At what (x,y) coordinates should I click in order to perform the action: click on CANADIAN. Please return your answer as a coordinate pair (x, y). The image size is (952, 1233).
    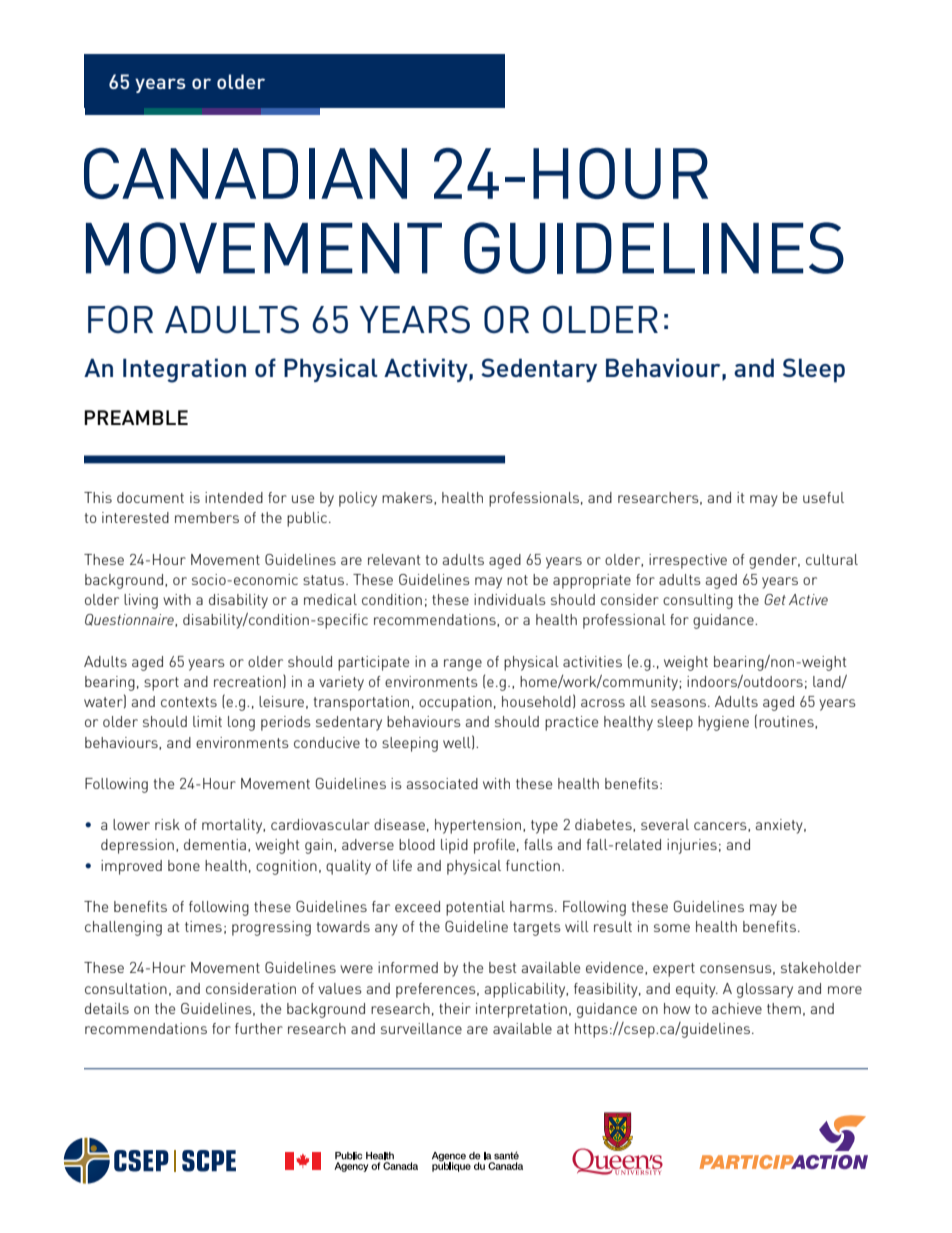
    Looking at the image, I should click on (245, 173).
